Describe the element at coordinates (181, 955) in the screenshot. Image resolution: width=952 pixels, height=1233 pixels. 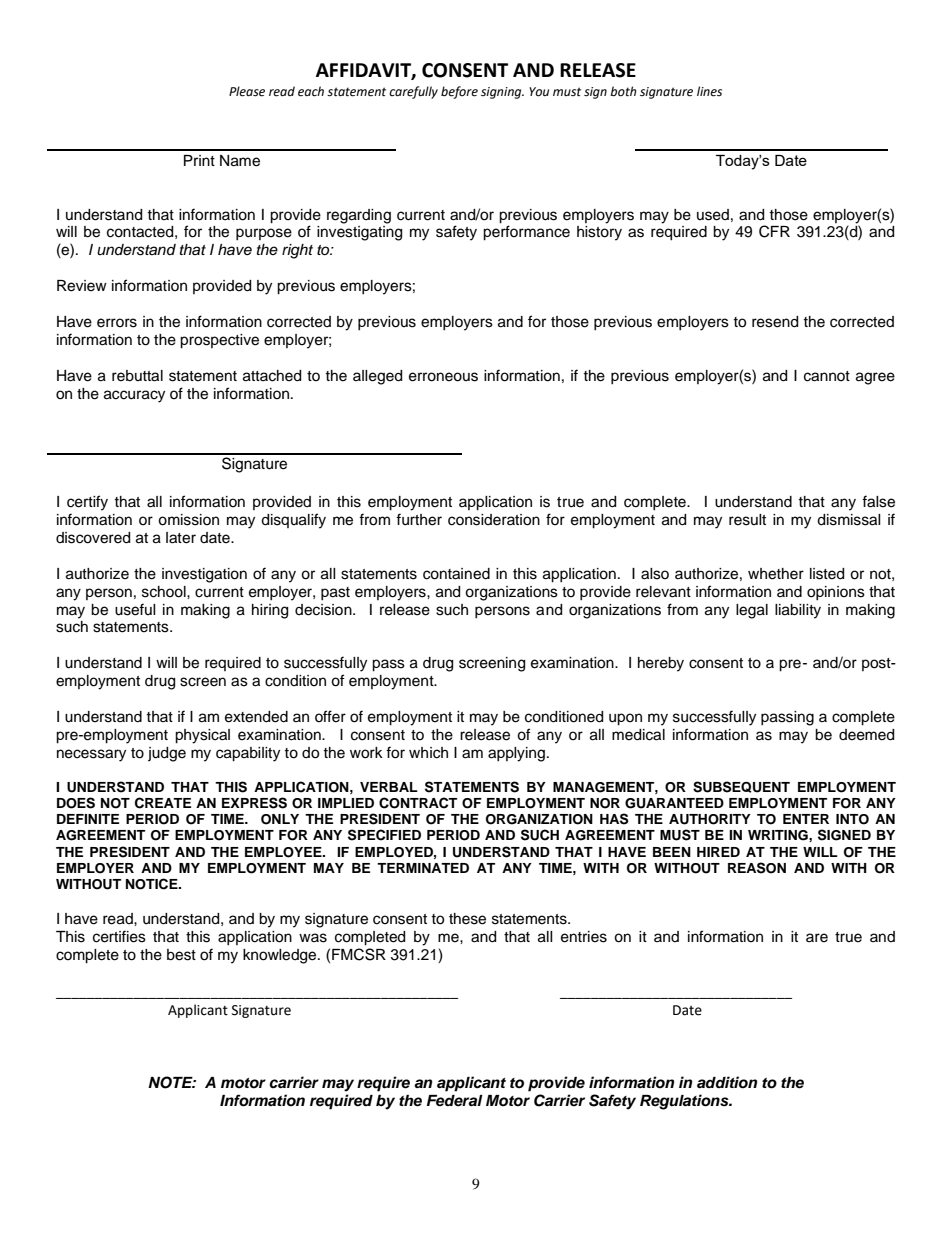
I see `best` at that location.
